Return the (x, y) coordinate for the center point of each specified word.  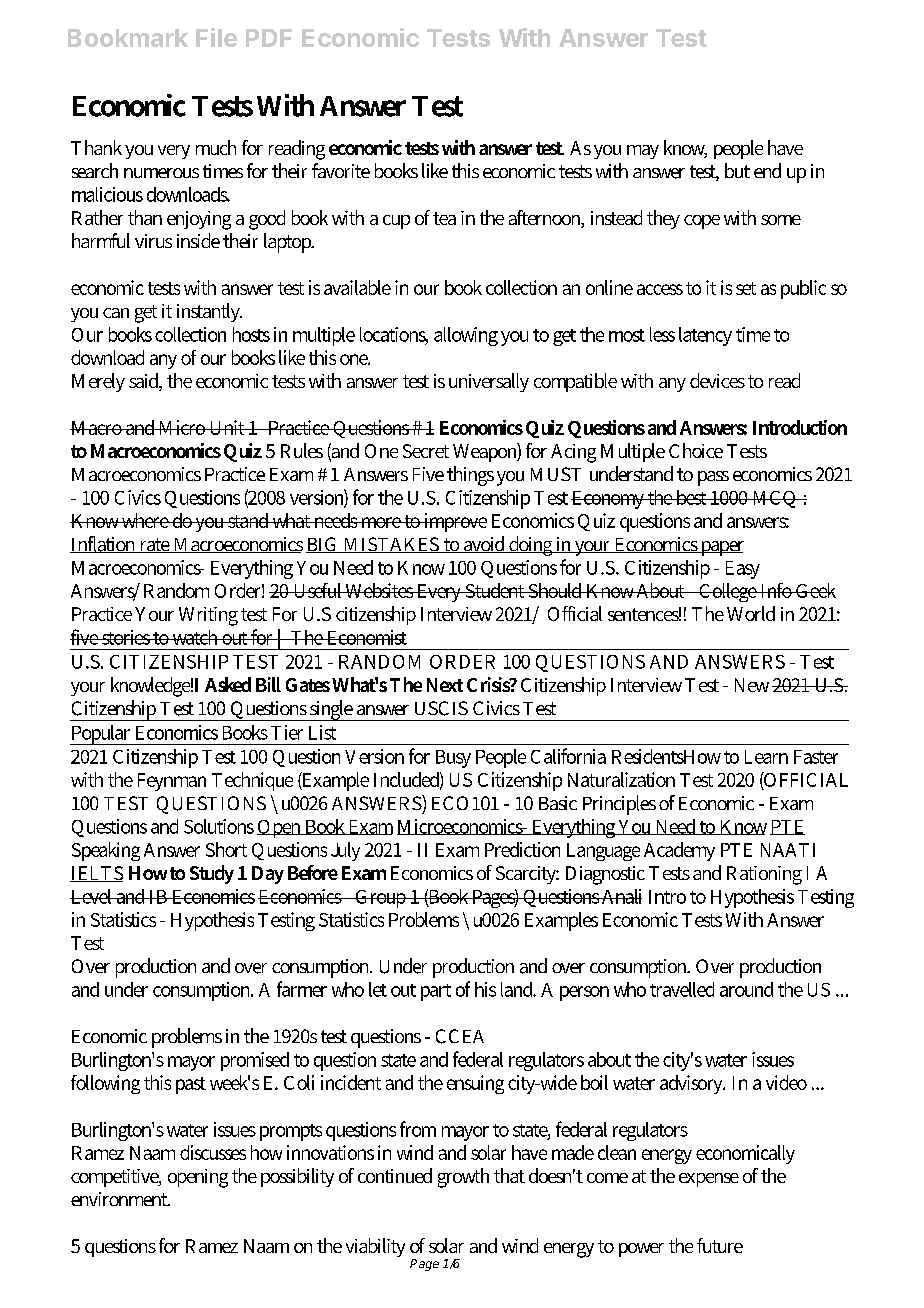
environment (120, 1199)
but (737, 170)
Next (445, 685)
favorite (341, 170)
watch (195, 637)
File (216, 37)
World (751, 613)
